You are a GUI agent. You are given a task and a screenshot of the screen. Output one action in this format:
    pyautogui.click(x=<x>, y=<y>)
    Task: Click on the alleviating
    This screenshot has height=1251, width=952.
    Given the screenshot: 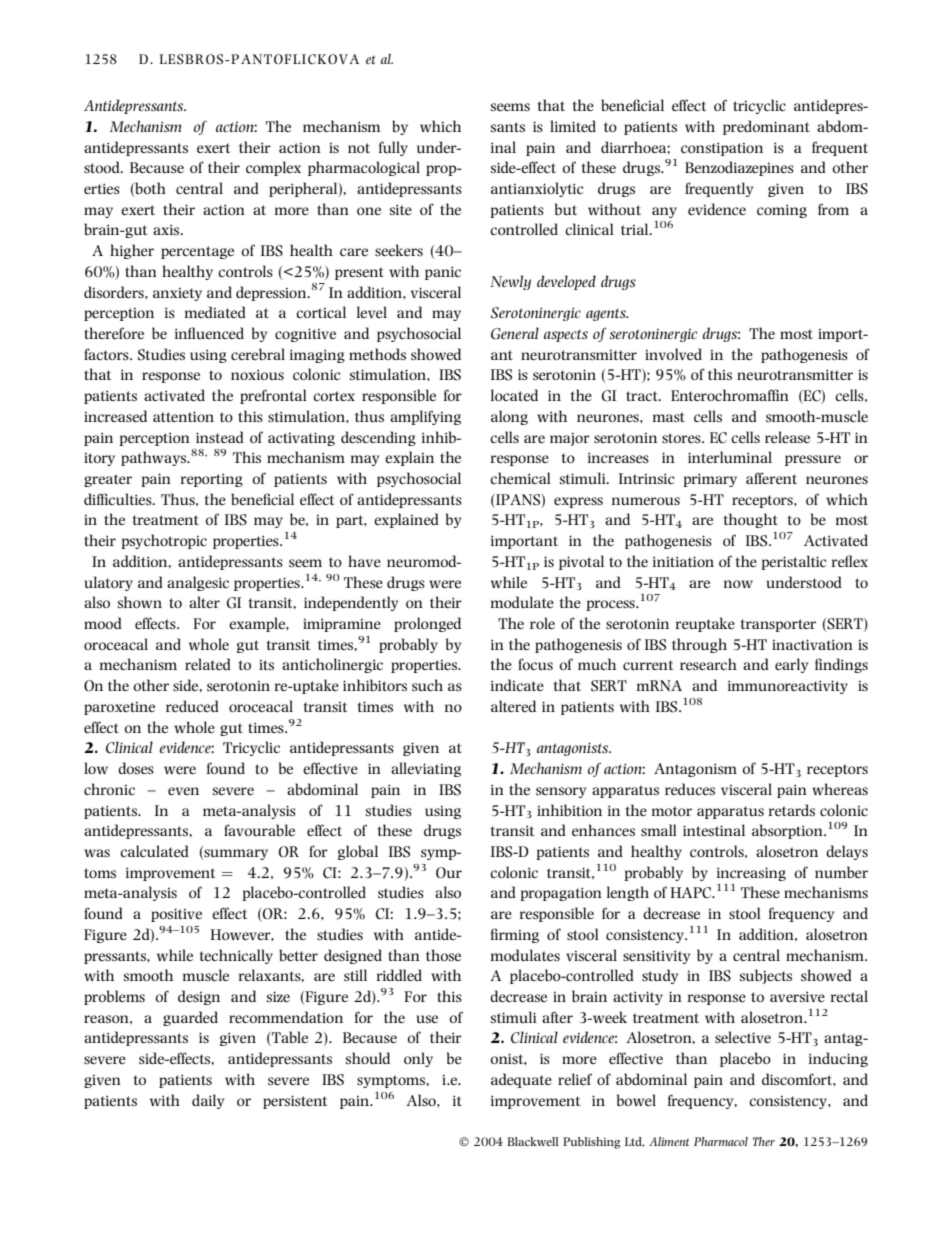 What is the action you would take?
    pyautogui.click(x=426, y=769)
